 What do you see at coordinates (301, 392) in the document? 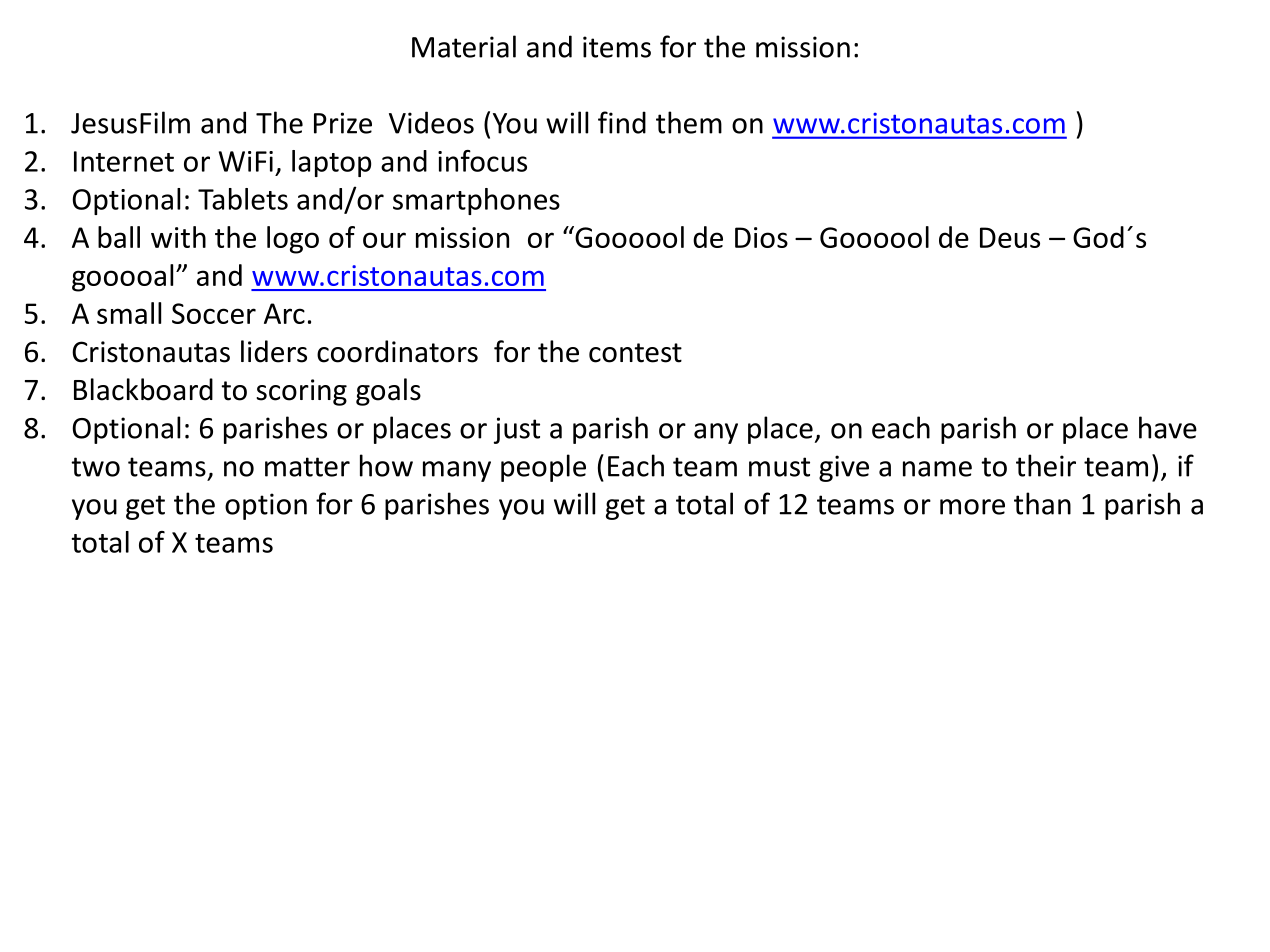
I see `scoring` at bounding box center [301, 392].
